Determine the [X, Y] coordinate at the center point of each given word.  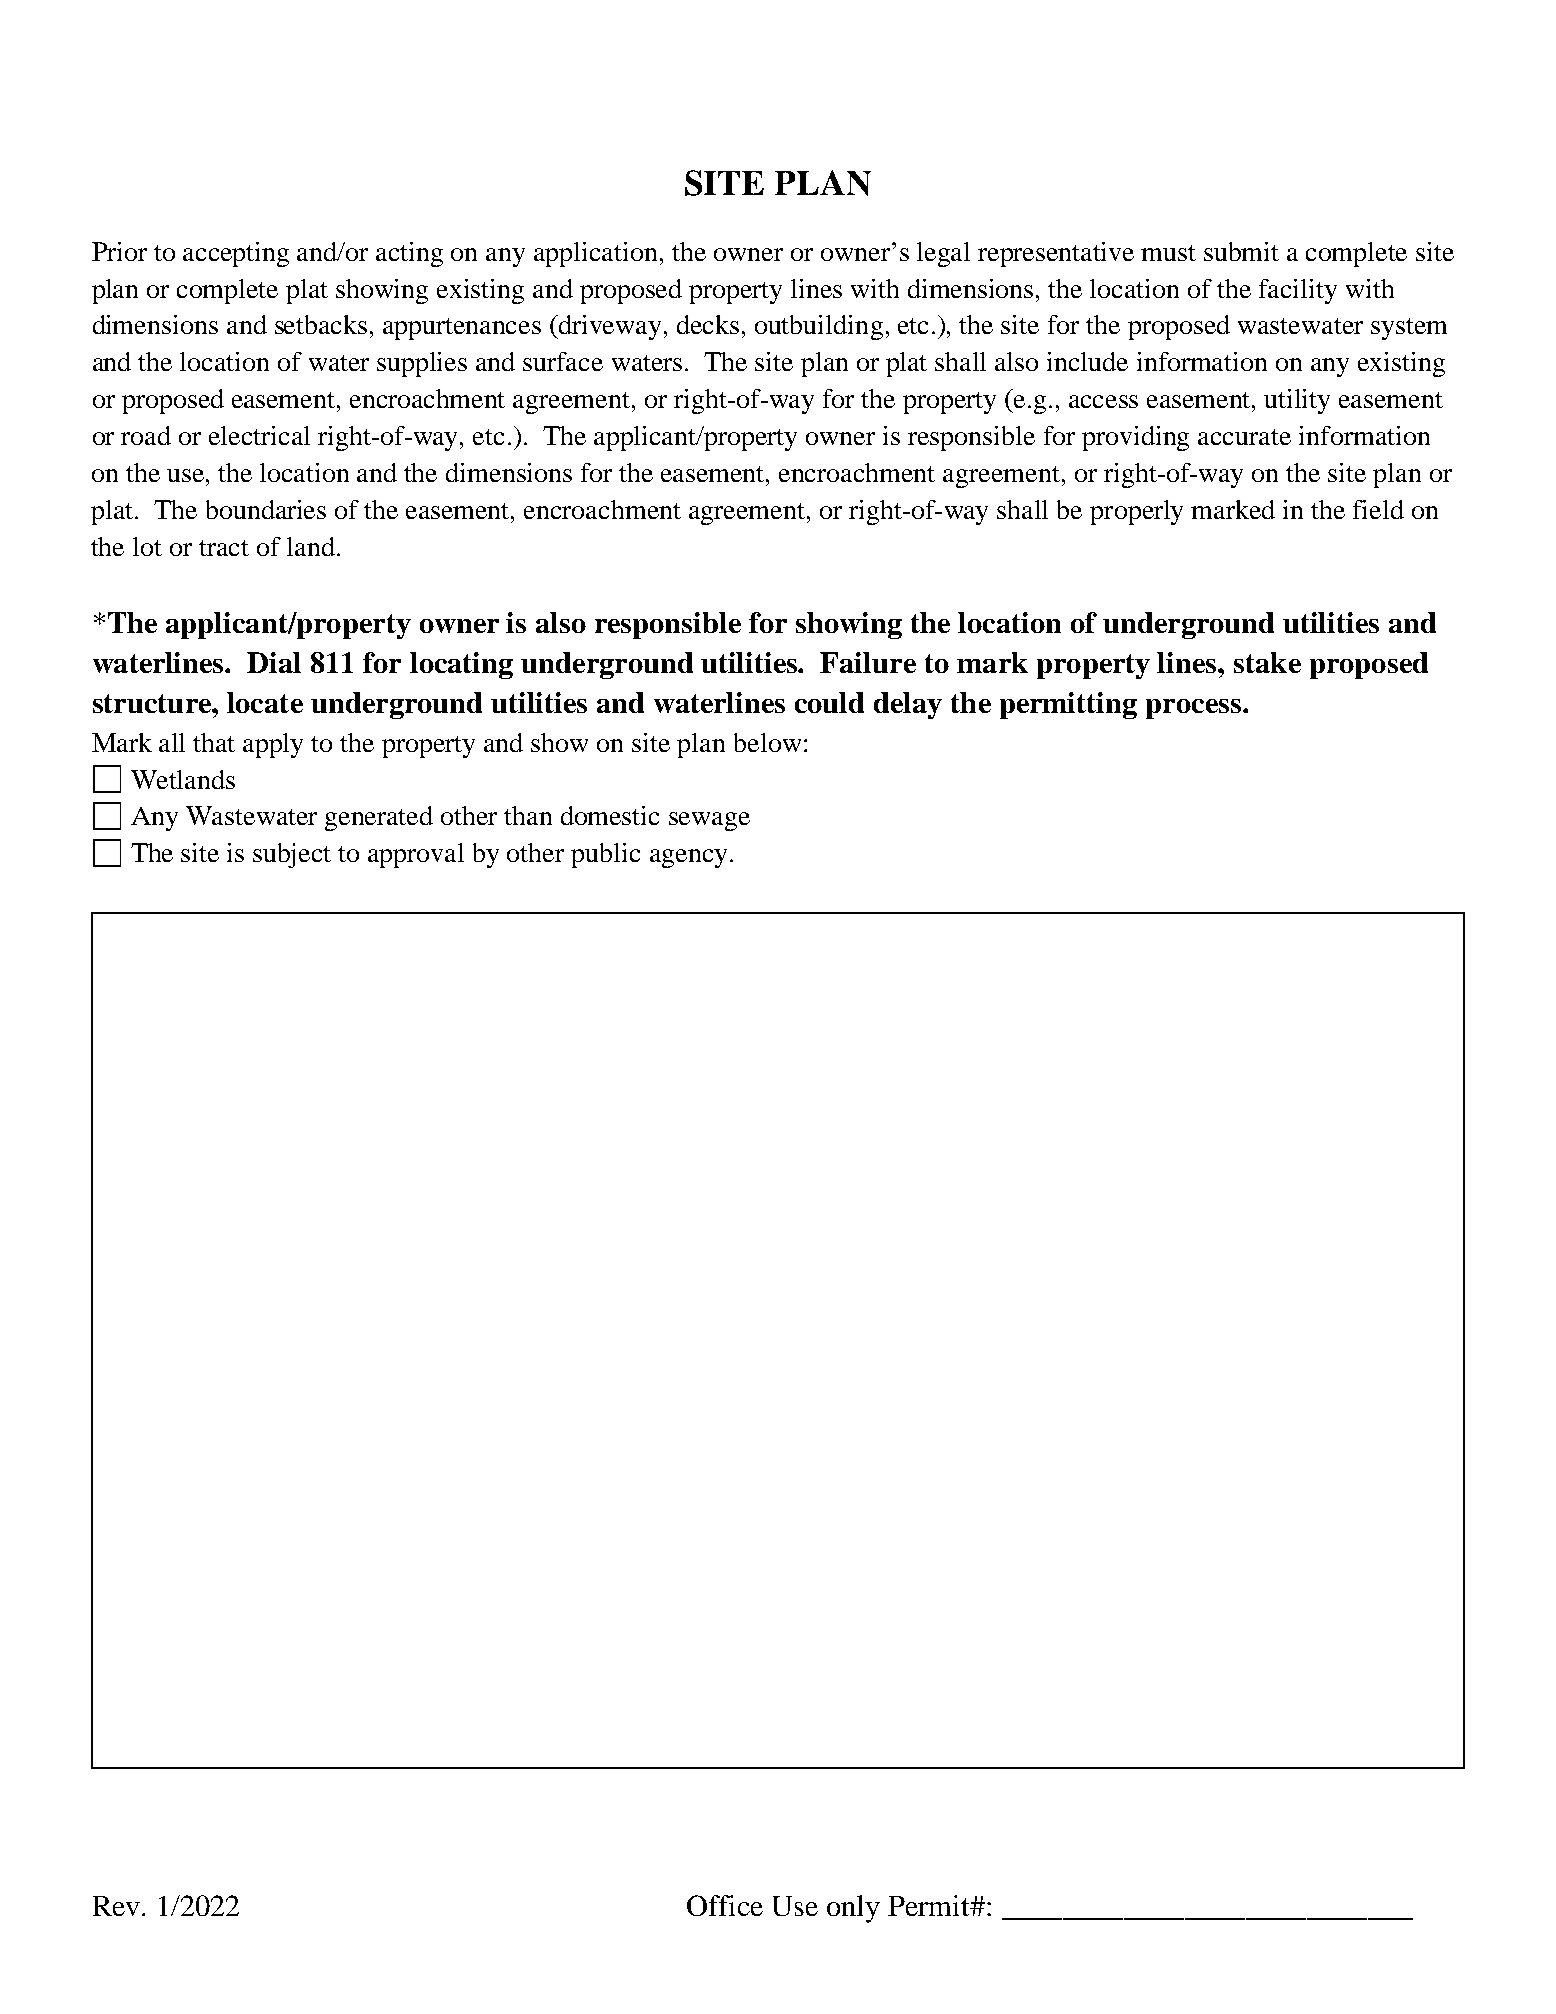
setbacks [321, 324]
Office [725, 1905]
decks [708, 324]
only [853, 1909]
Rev [116, 1906]
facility [1298, 291]
